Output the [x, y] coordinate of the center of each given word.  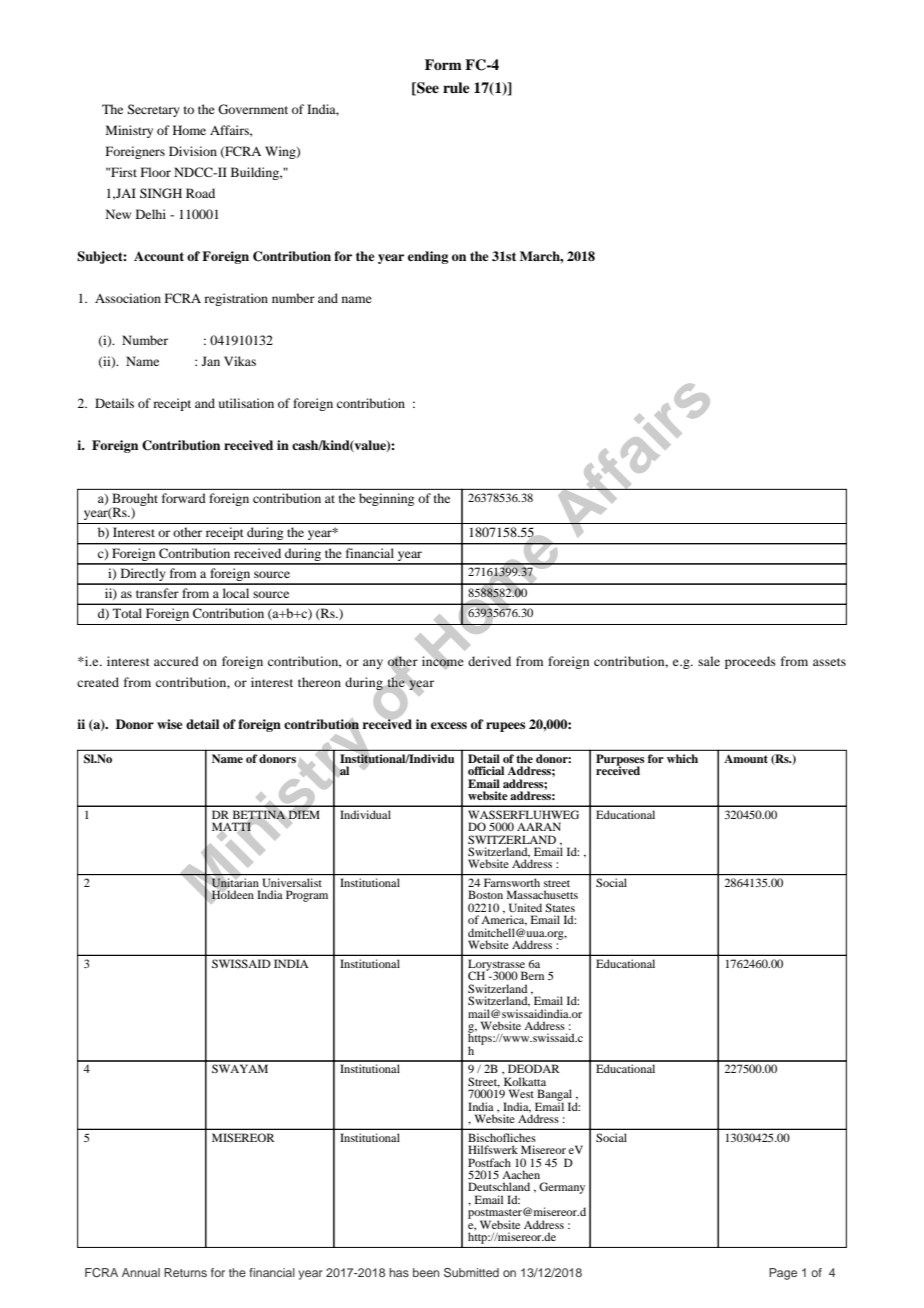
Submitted [471, 1272]
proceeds [750, 662]
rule [456, 87]
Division [193, 151]
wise [170, 724]
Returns [185, 1272]
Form [443, 64]
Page [783, 1274]
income [443, 661]
